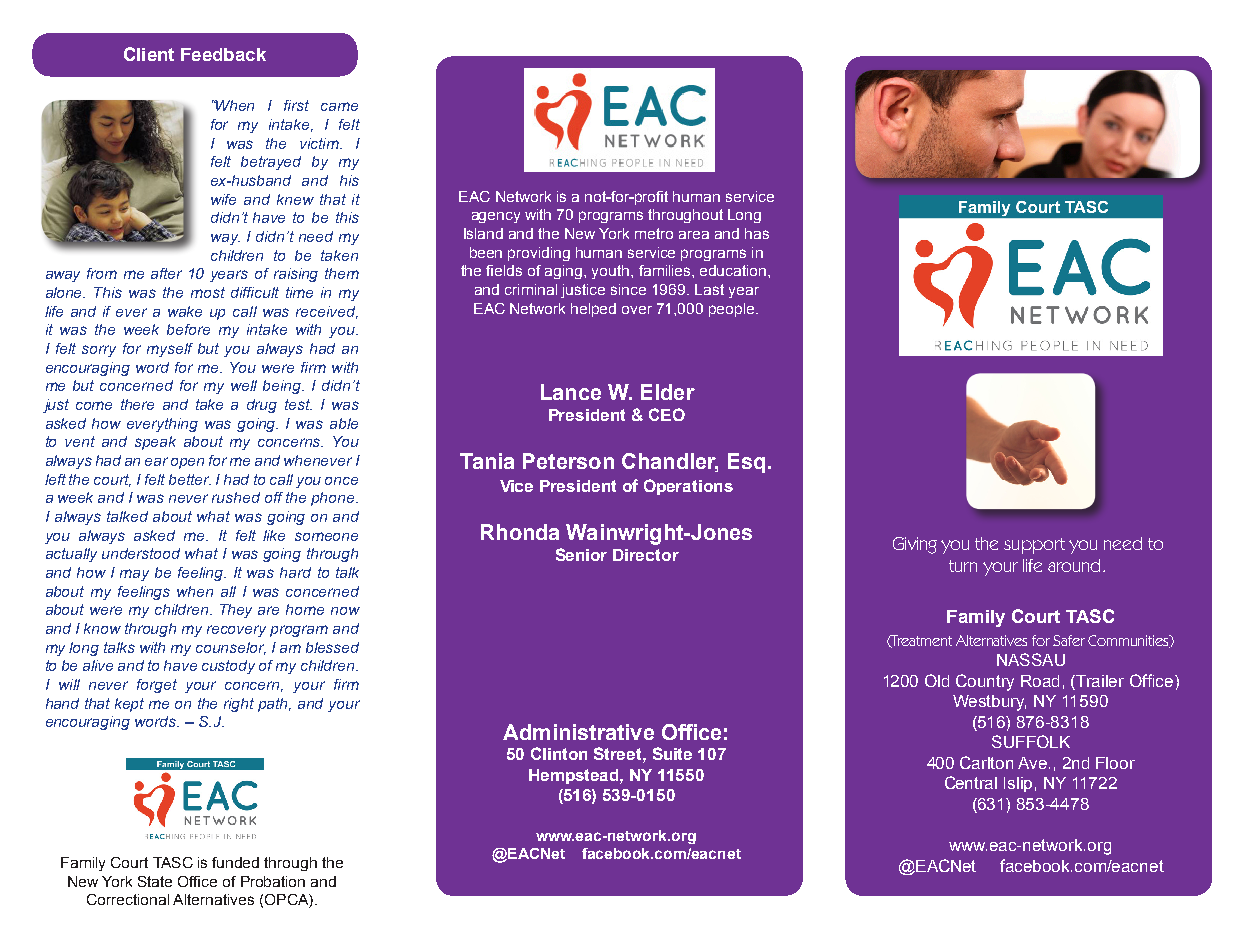 Image resolution: width=1233 pixels, height=952 pixels. I want to click on Client, so click(149, 54).
